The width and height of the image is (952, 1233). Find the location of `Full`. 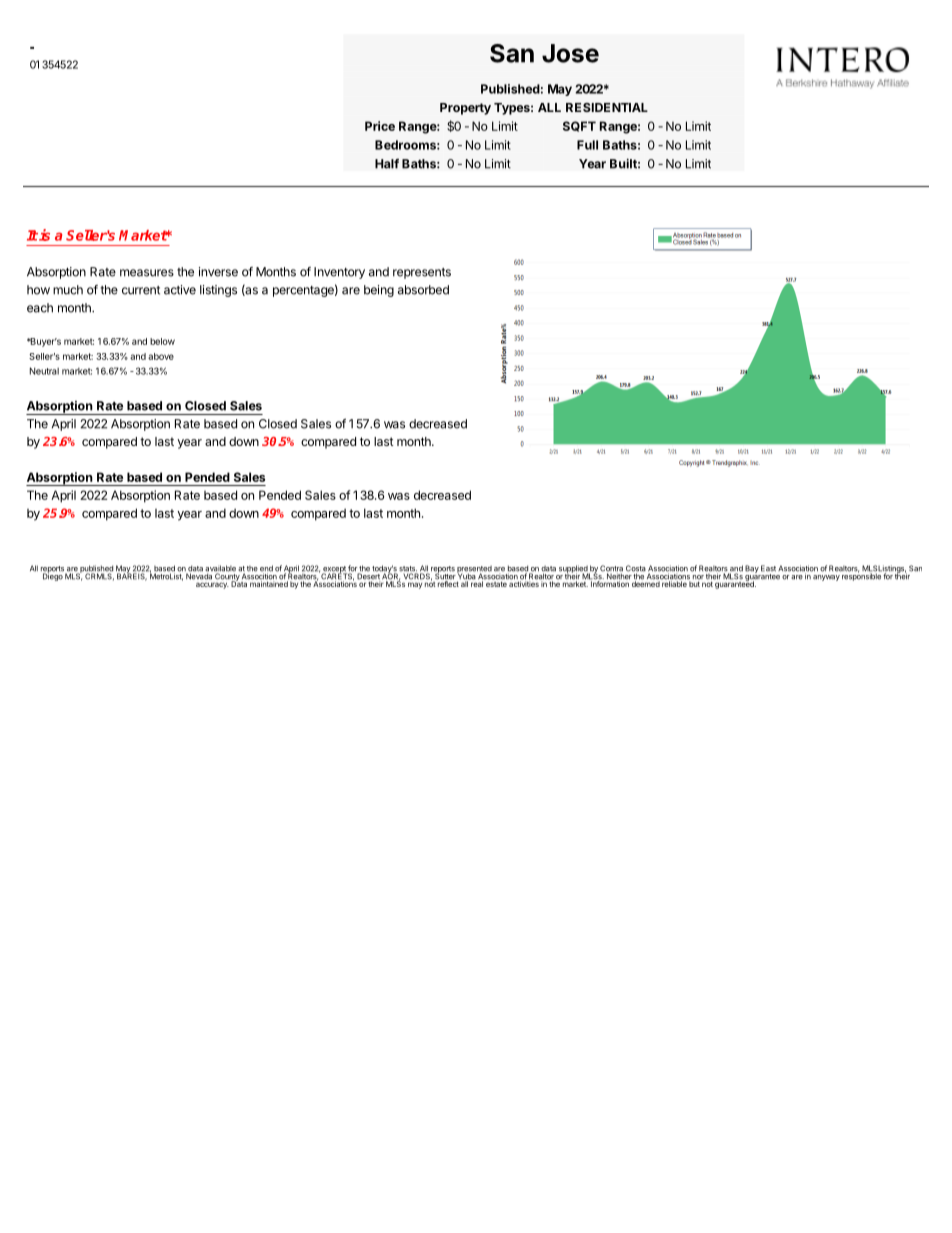

Full is located at coordinates (587, 145).
